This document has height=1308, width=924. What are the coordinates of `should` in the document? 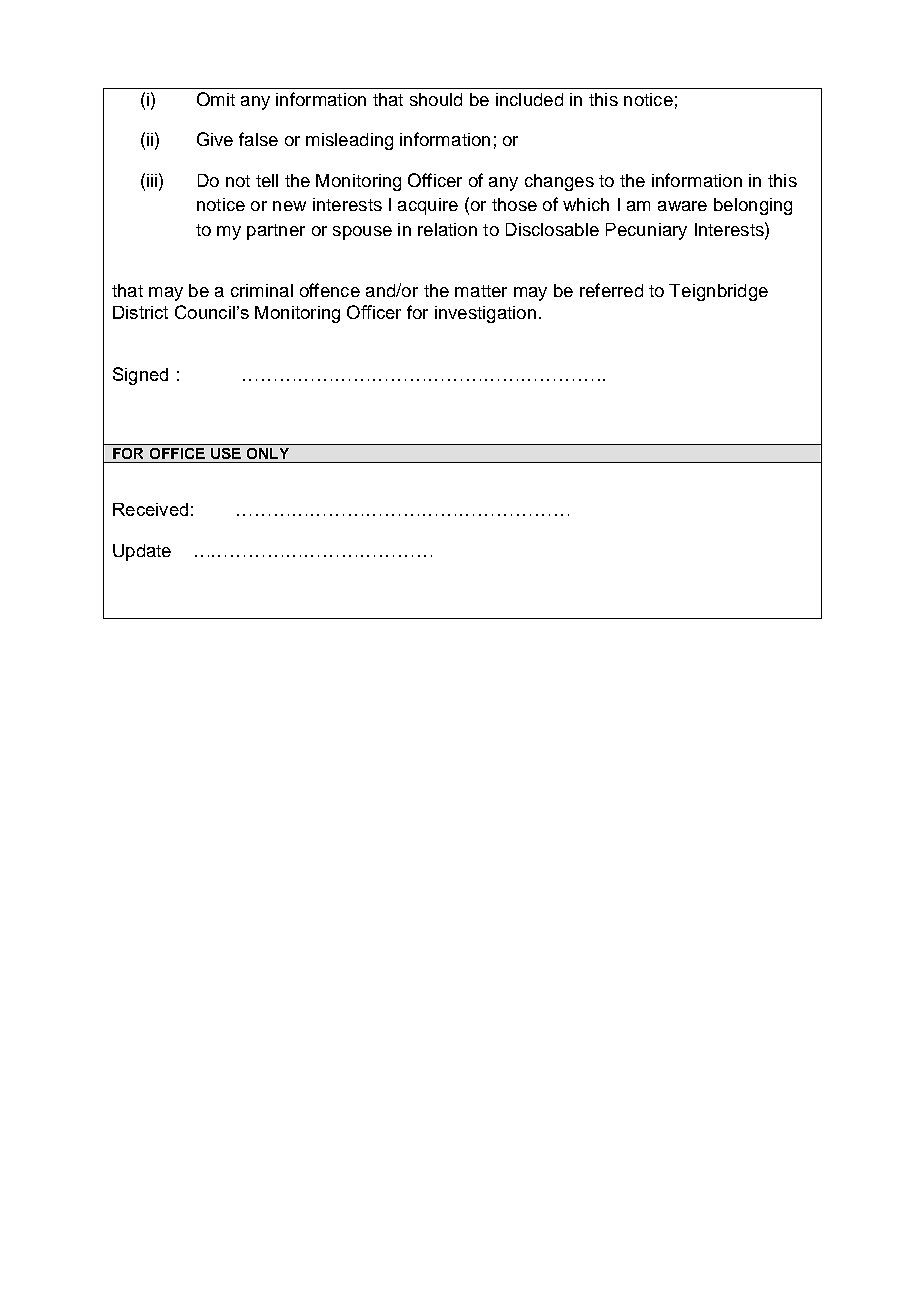 It's located at (436, 99).
